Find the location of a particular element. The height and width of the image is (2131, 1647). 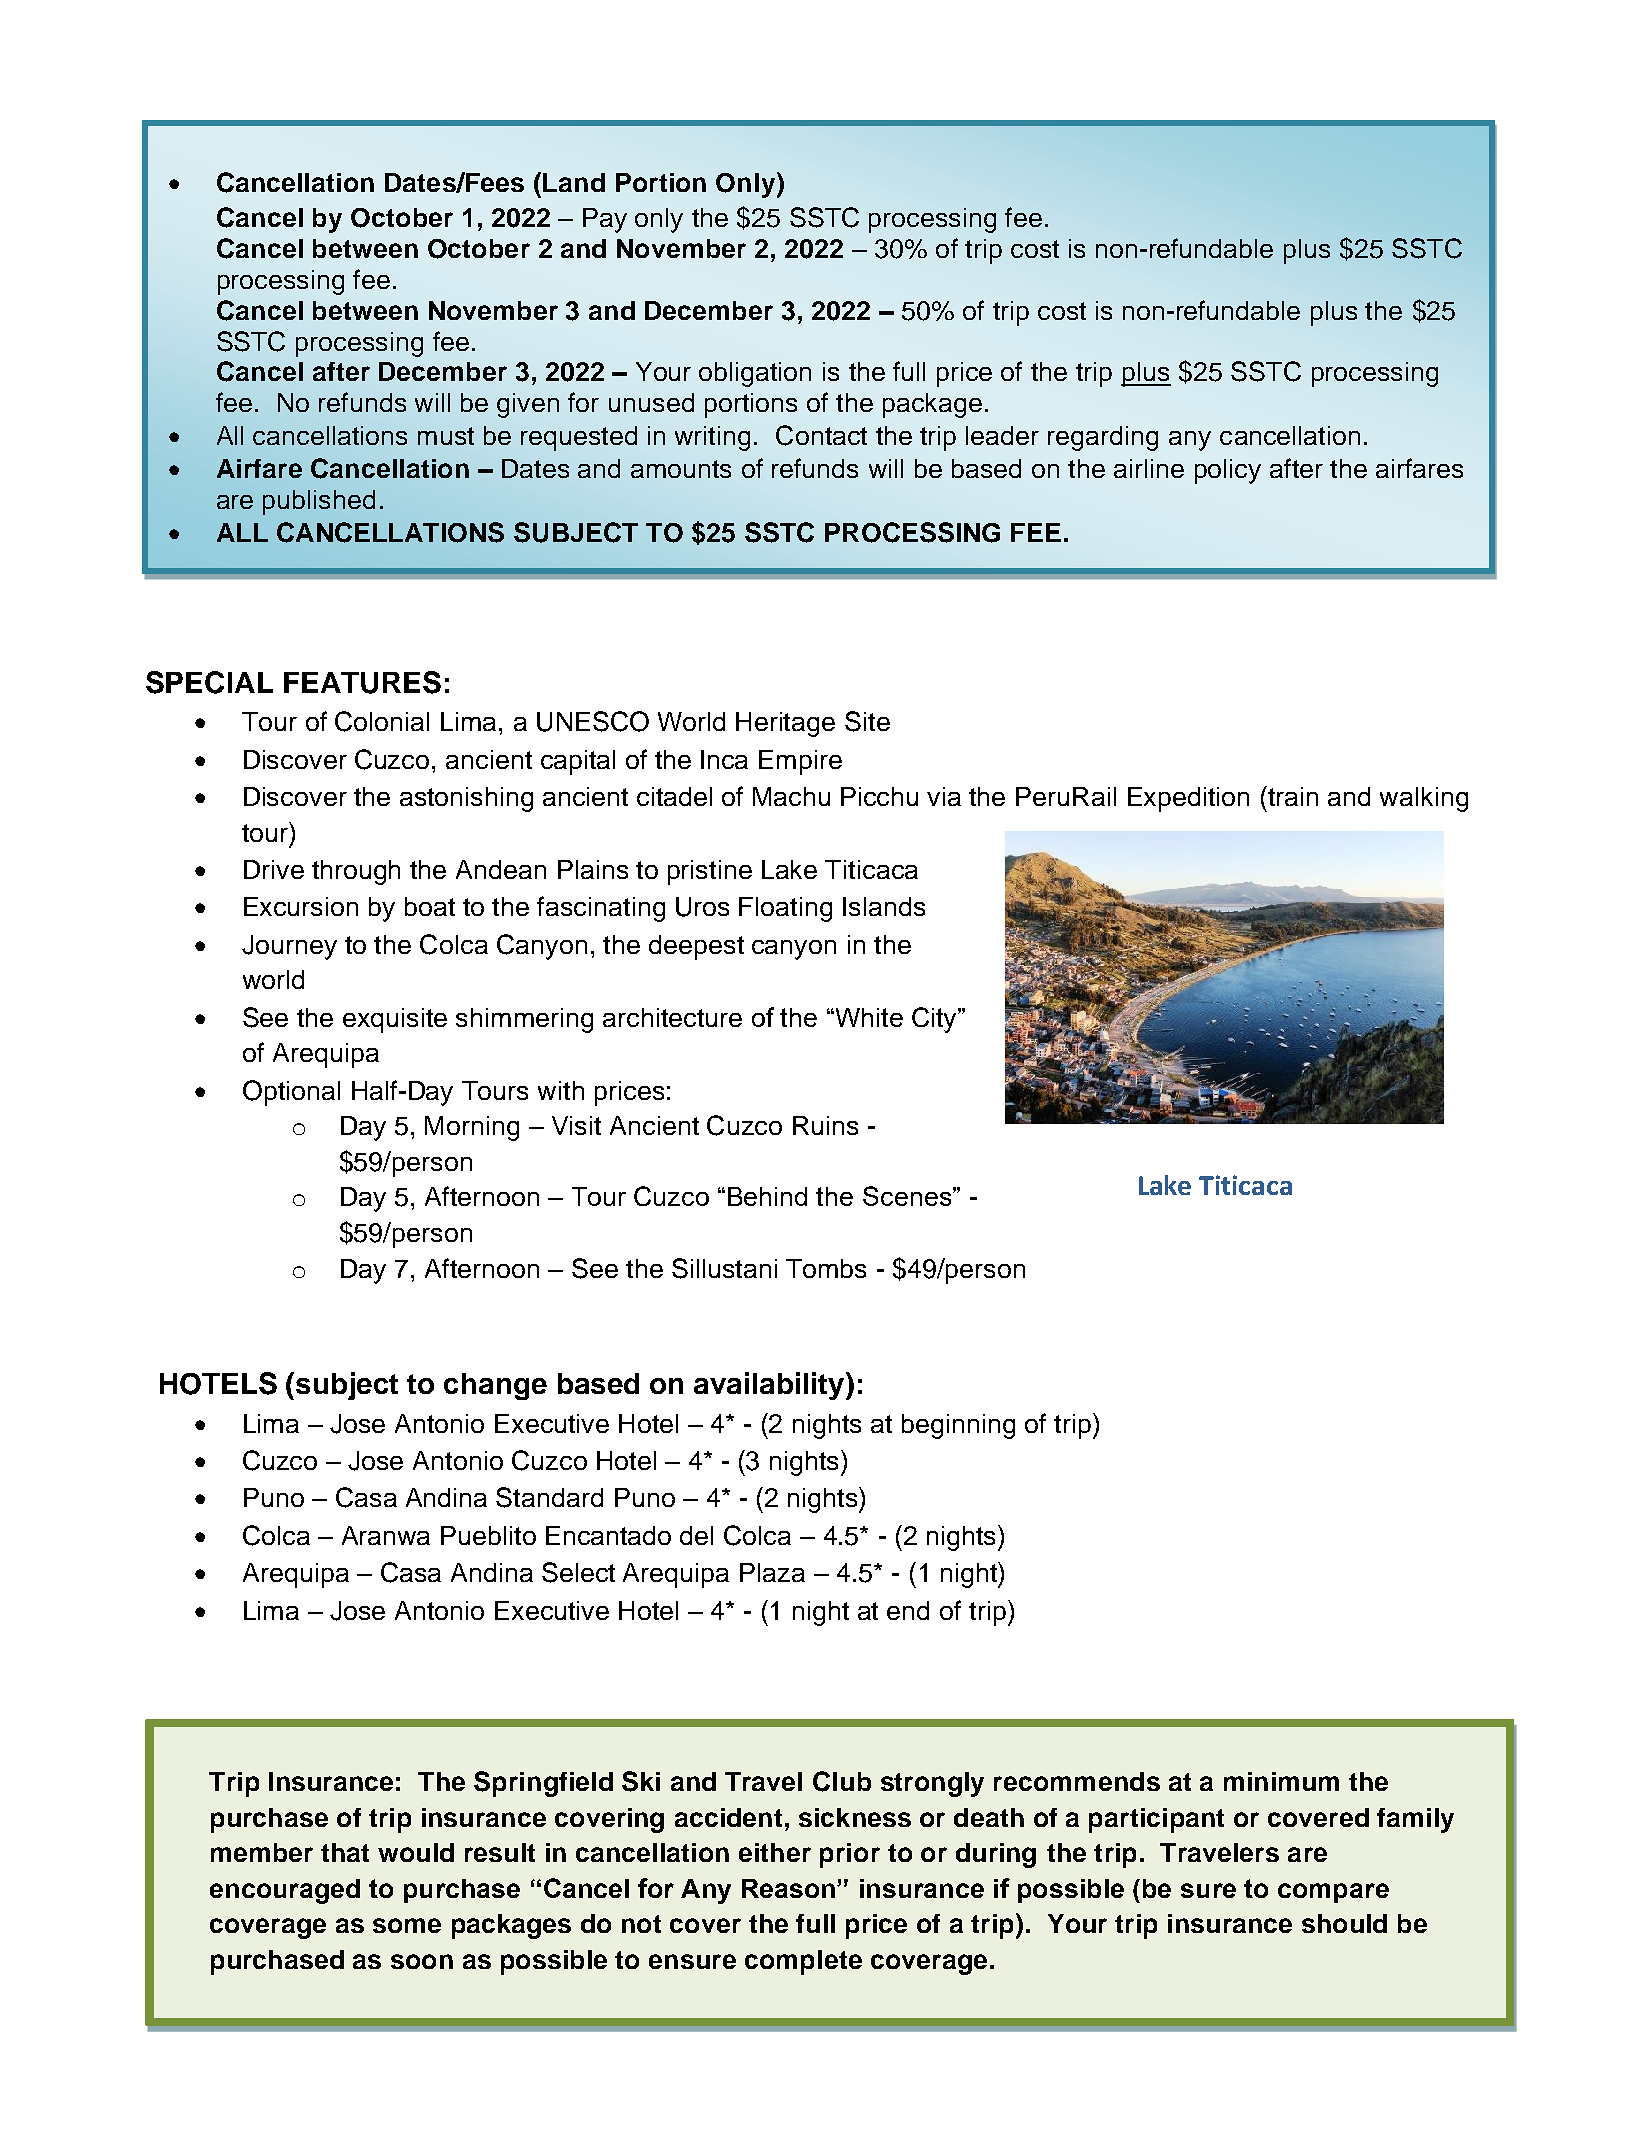

Machu is located at coordinates (791, 796).
